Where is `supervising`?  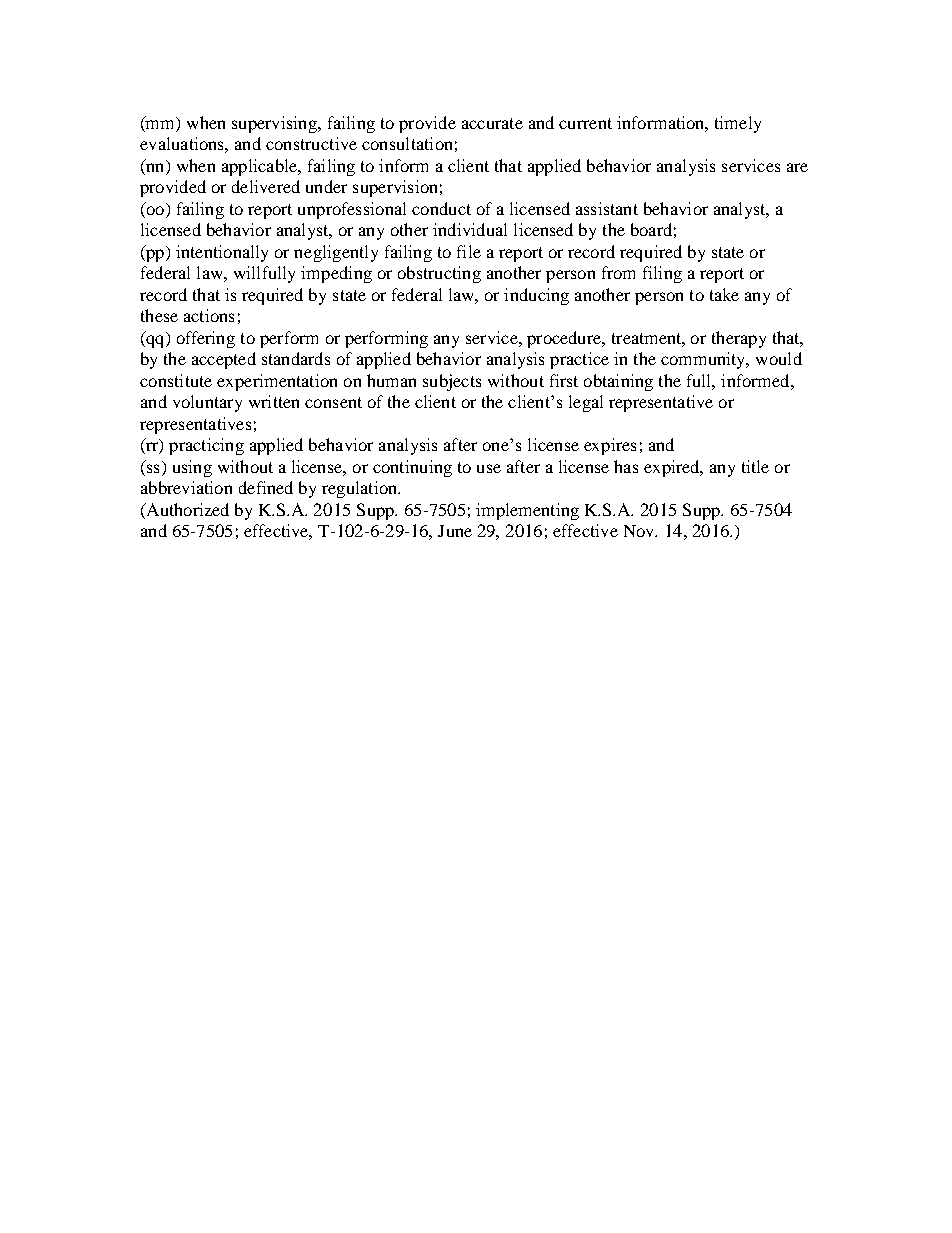
supervising is located at coordinates (275, 124).
